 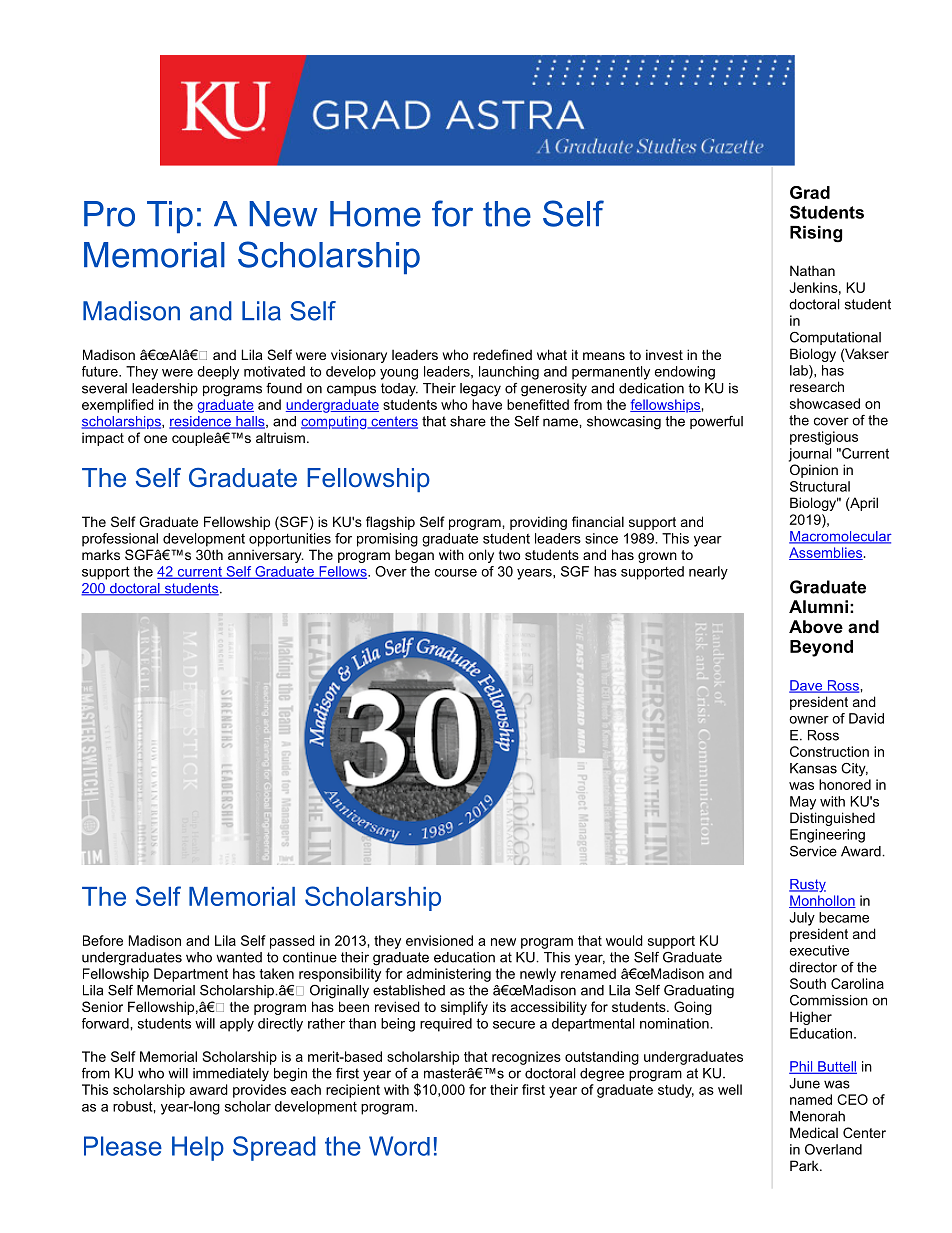 What do you see at coordinates (813, 851) in the document?
I see `Service` at bounding box center [813, 851].
